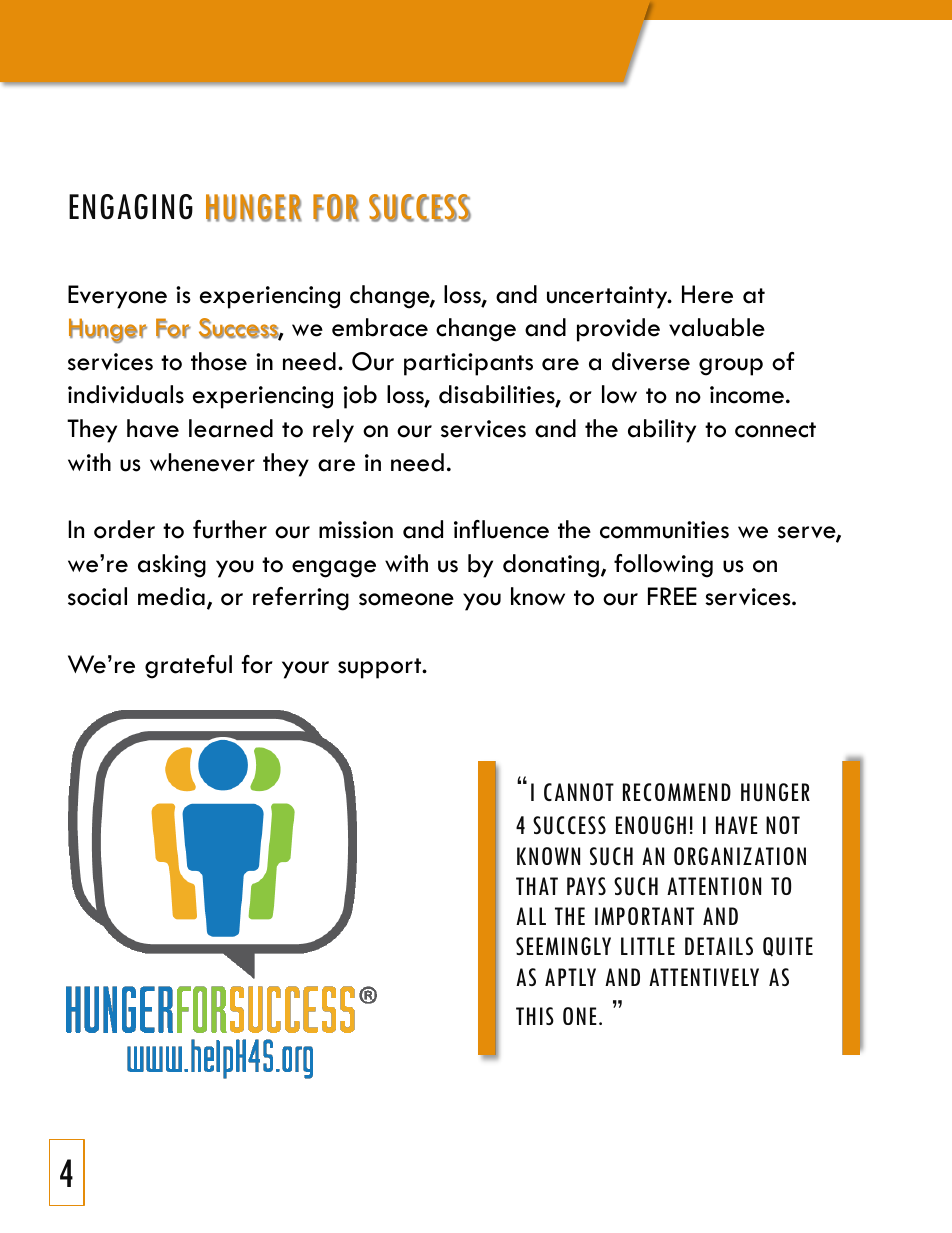 The width and height of the screenshot is (952, 1233). What do you see at coordinates (740, 856) in the screenshot?
I see `ORGANIZATION` at bounding box center [740, 856].
